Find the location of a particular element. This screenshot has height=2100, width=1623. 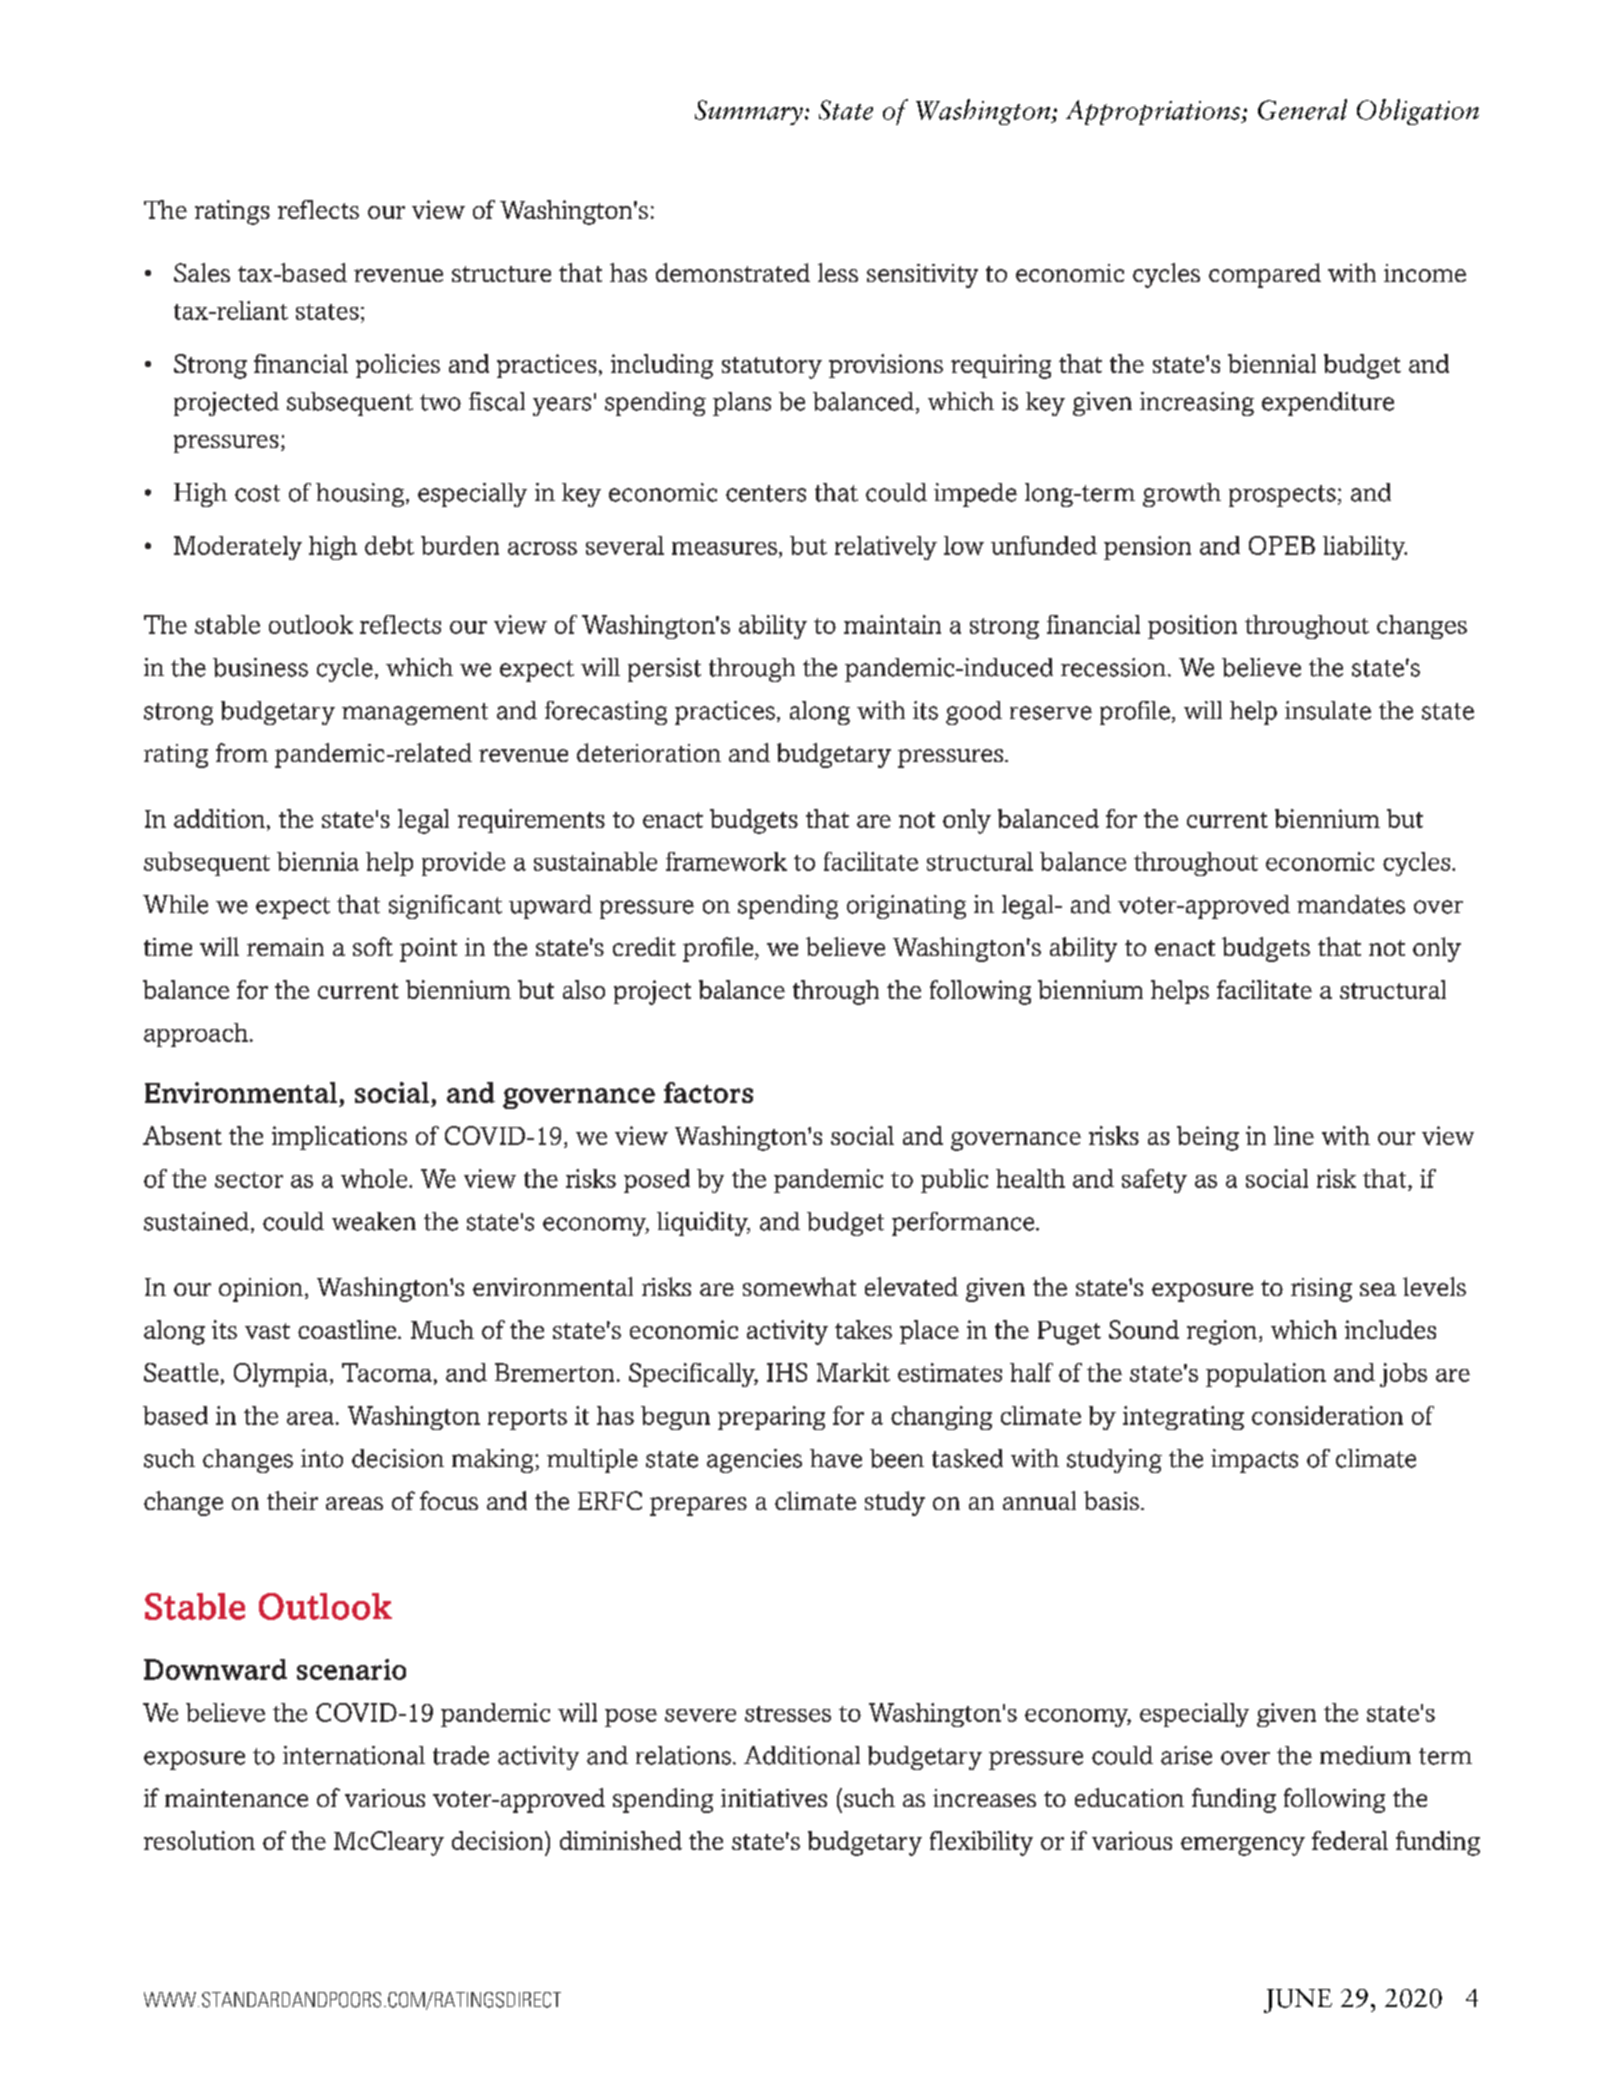

prepares is located at coordinates (698, 1506).
